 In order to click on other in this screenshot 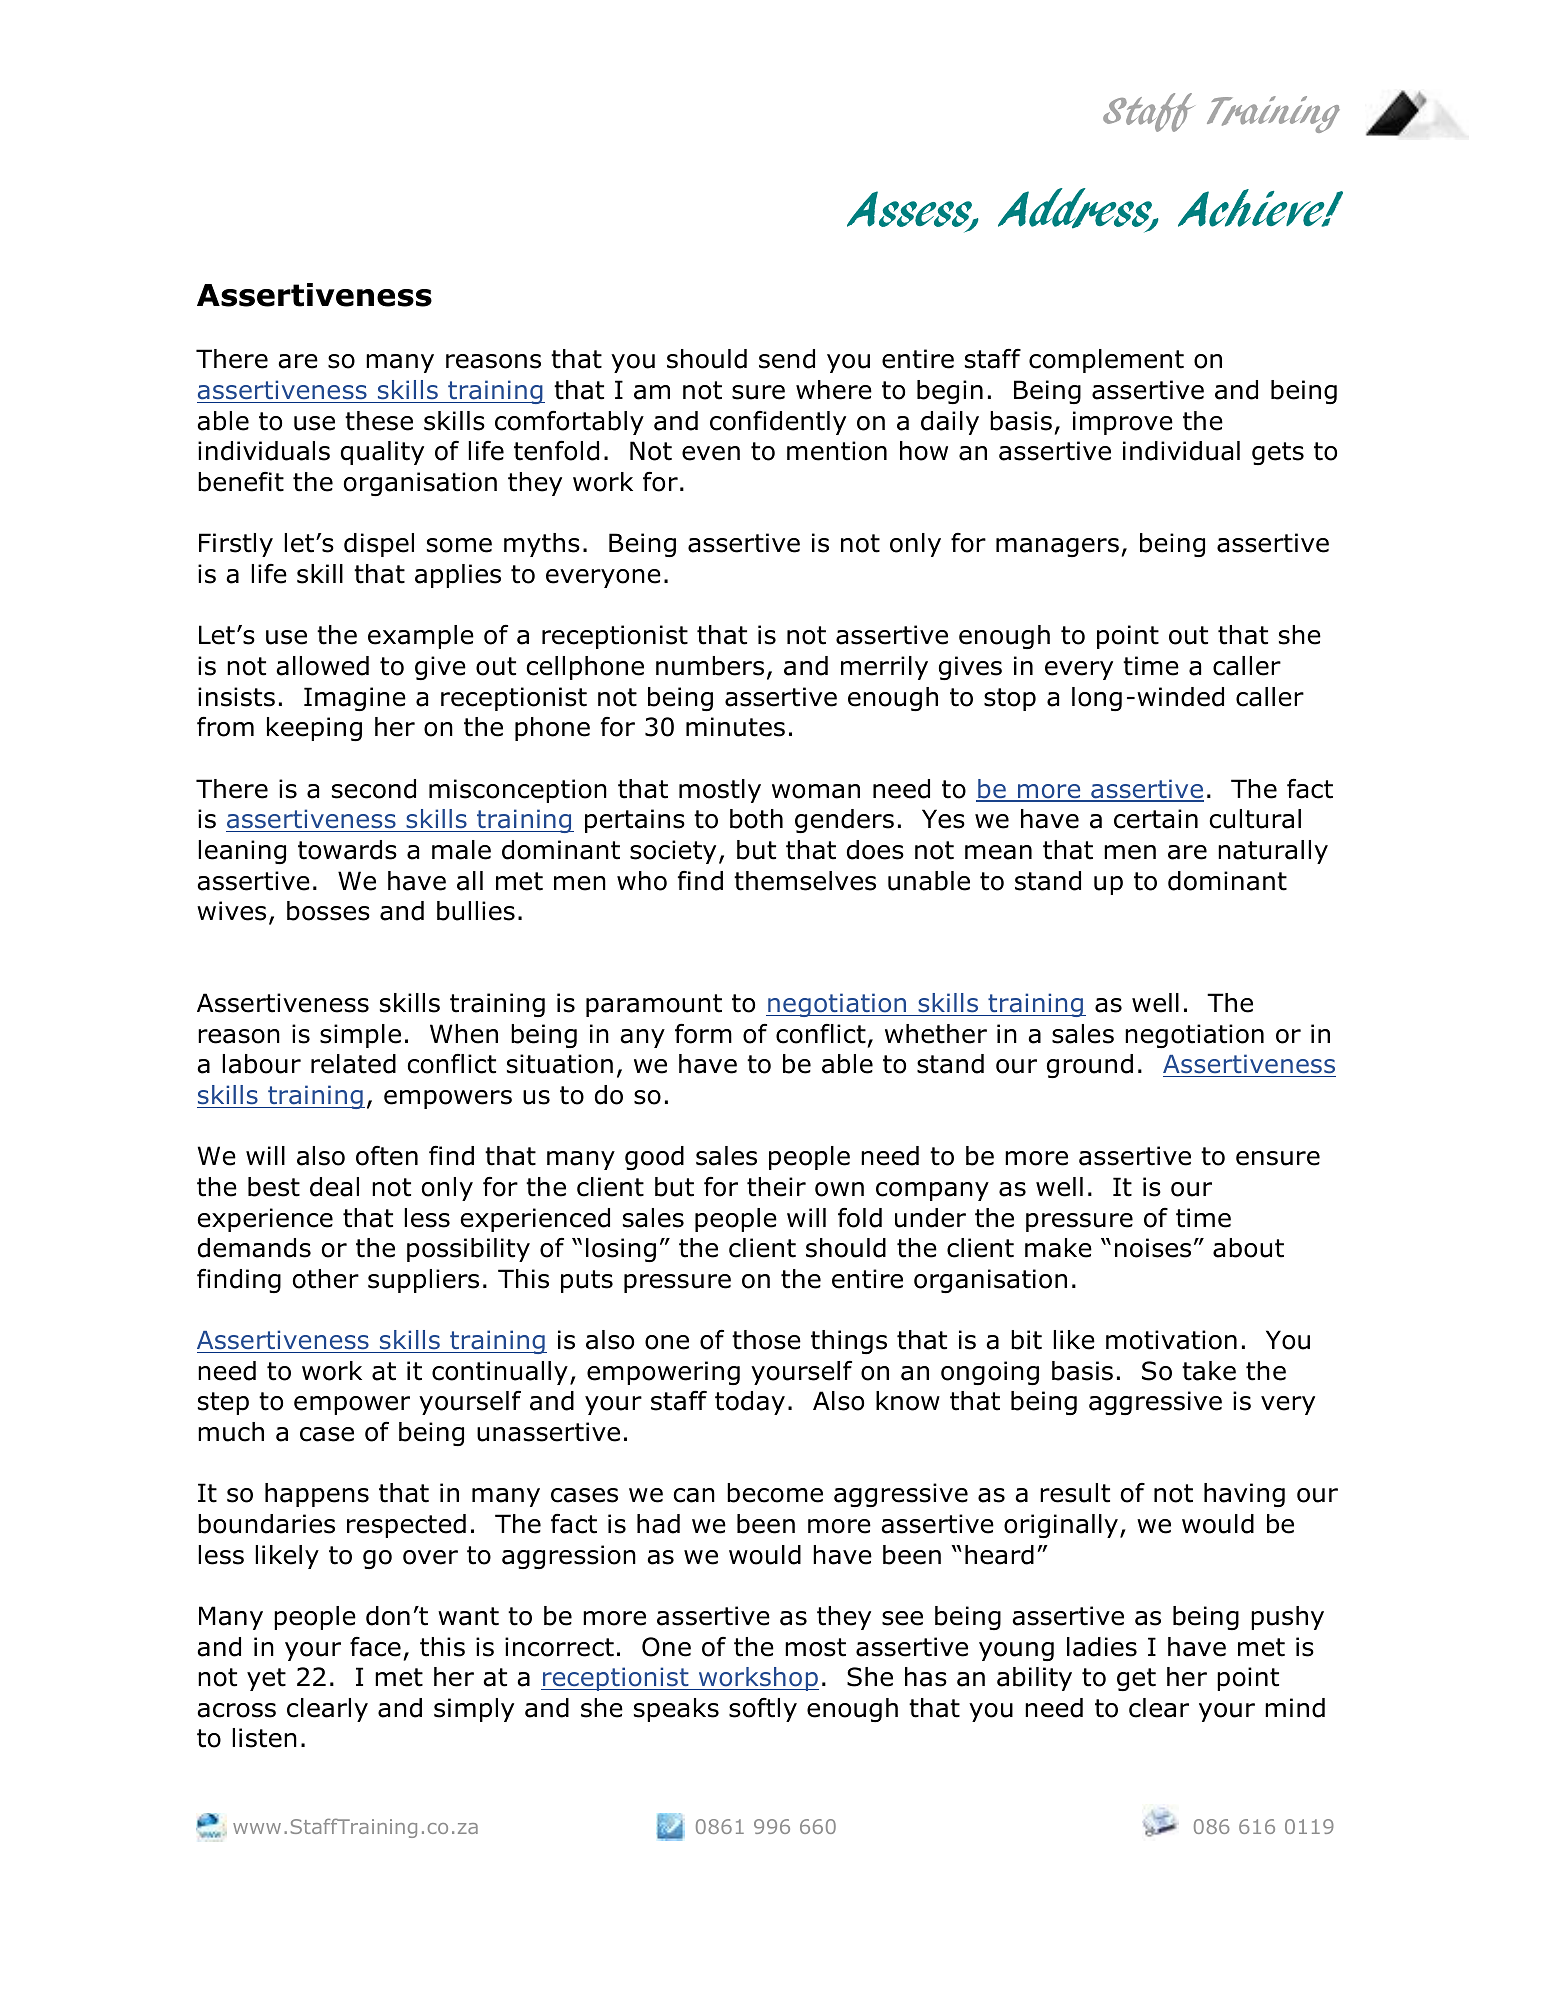, I will do `click(326, 1279)`.
